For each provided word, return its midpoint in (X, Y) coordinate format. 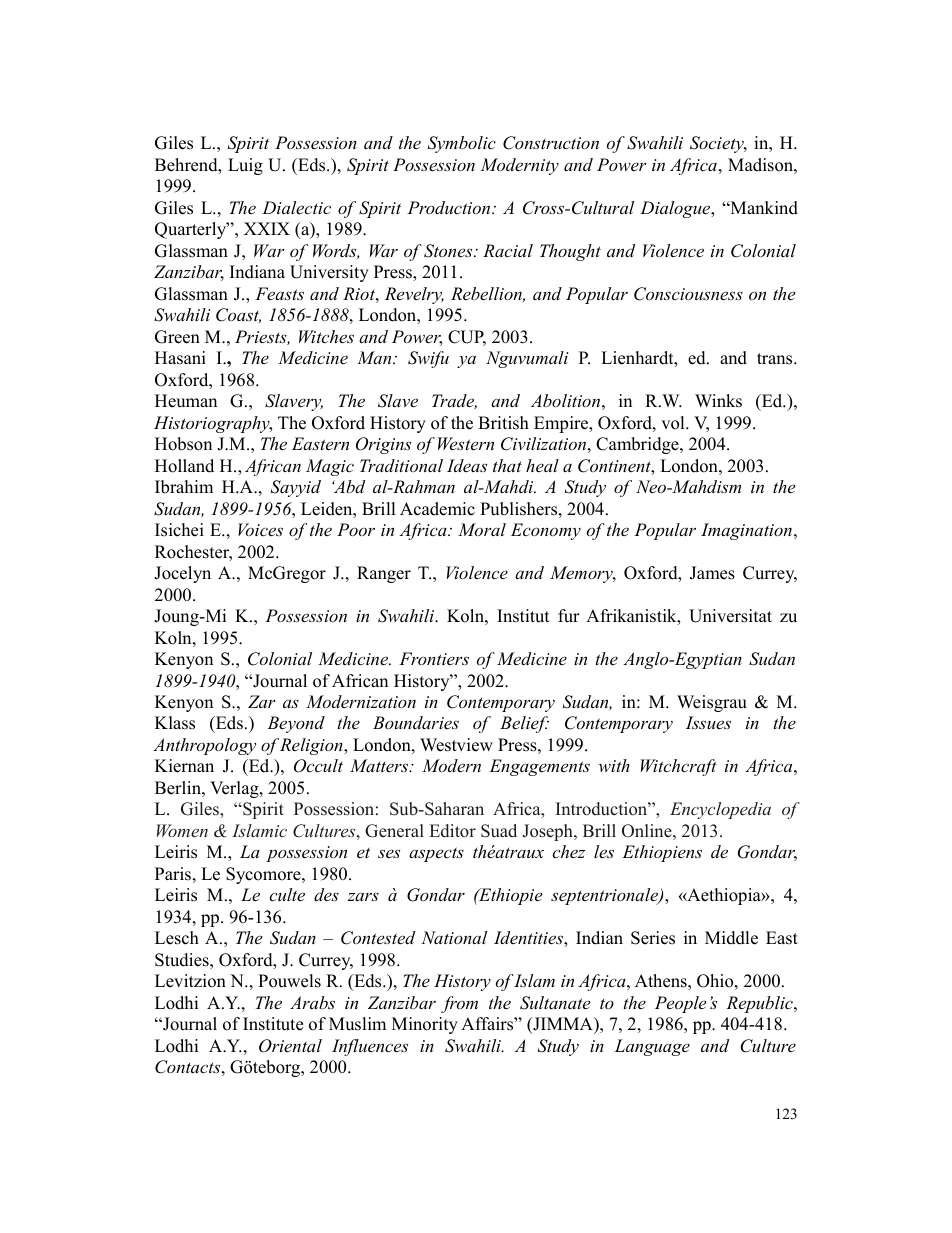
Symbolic (461, 144)
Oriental (290, 1046)
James (712, 573)
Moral (482, 529)
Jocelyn (182, 574)
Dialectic (296, 207)
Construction (551, 143)
